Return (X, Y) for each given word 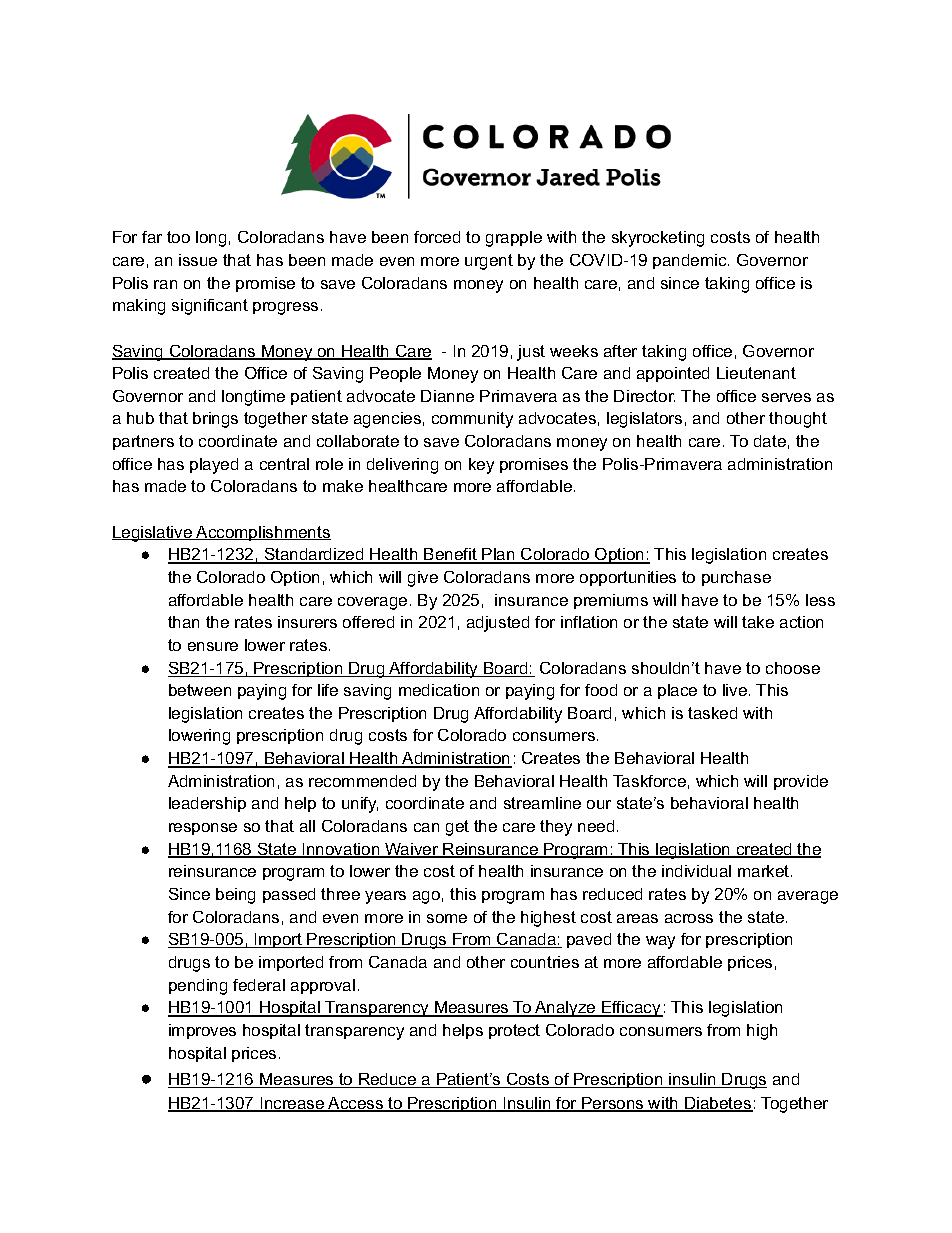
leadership (207, 804)
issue (198, 260)
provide (801, 782)
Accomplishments (262, 533)
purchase (736, 578)
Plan (499, 555)
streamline (542, 803)
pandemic (691, 261)
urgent (489, 262)
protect (514, 1031)
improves (202, 1031)
